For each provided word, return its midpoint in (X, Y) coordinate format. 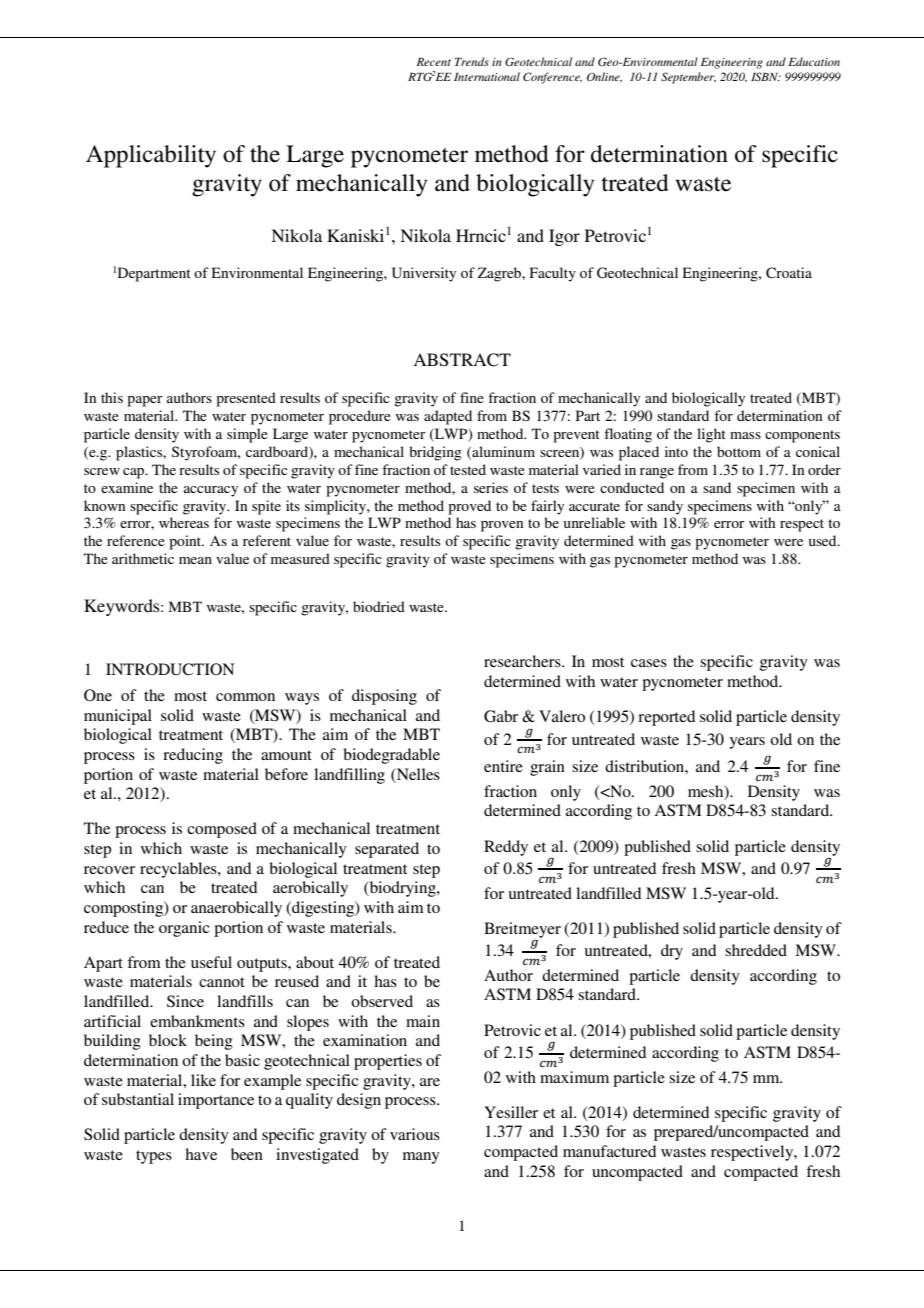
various (415, 1134)
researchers (523, 661)
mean (195, 560)
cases (649, 663)
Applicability (151, 156)
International (487, 76)
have (201, 1154)
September (688, 78)
